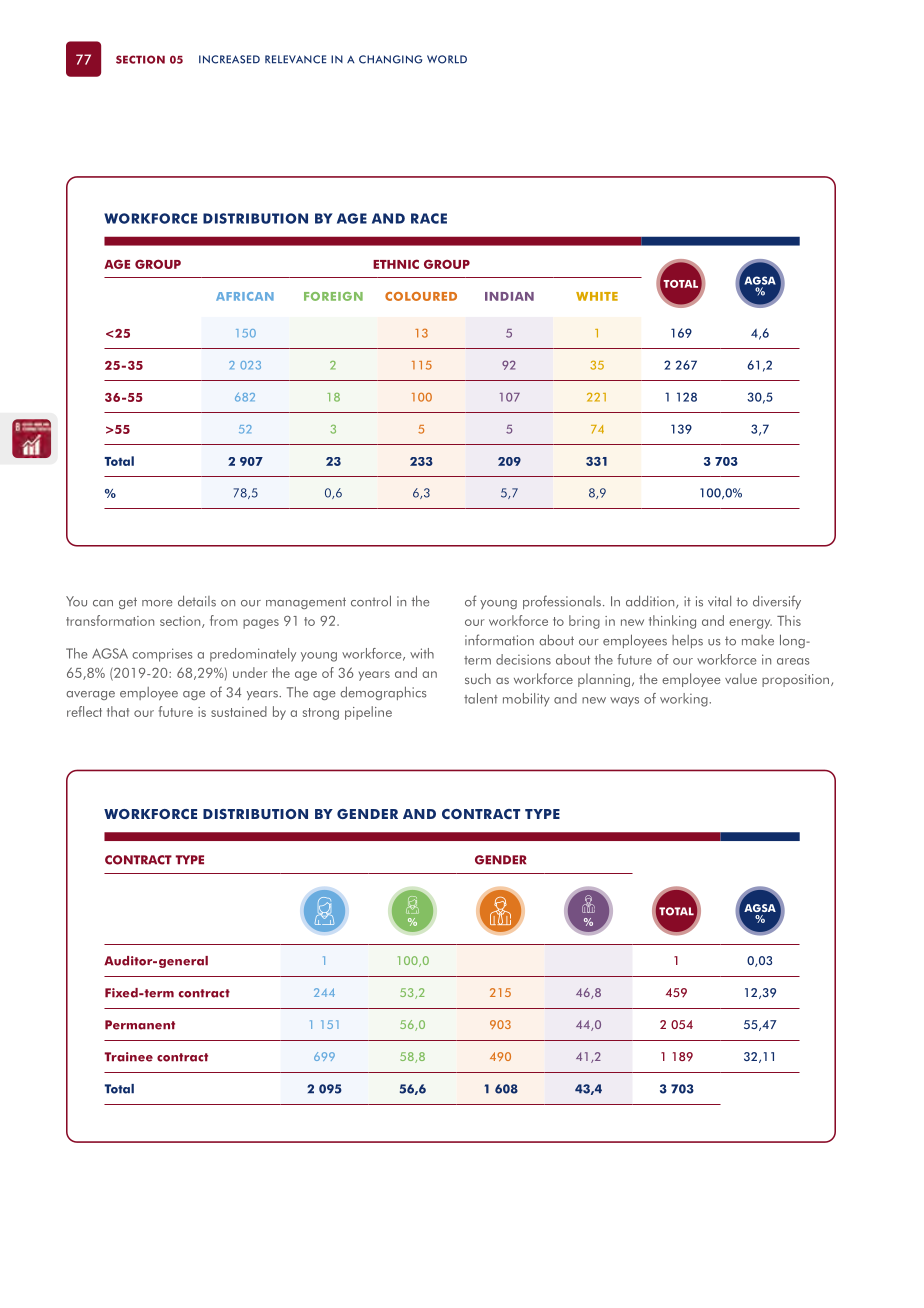 The width and height of the screenshot is (924, 1308). What do you see at coordinates (129, 1057) in the screenshot?
I see `Trainee` at bounding box center [129, 1057].
